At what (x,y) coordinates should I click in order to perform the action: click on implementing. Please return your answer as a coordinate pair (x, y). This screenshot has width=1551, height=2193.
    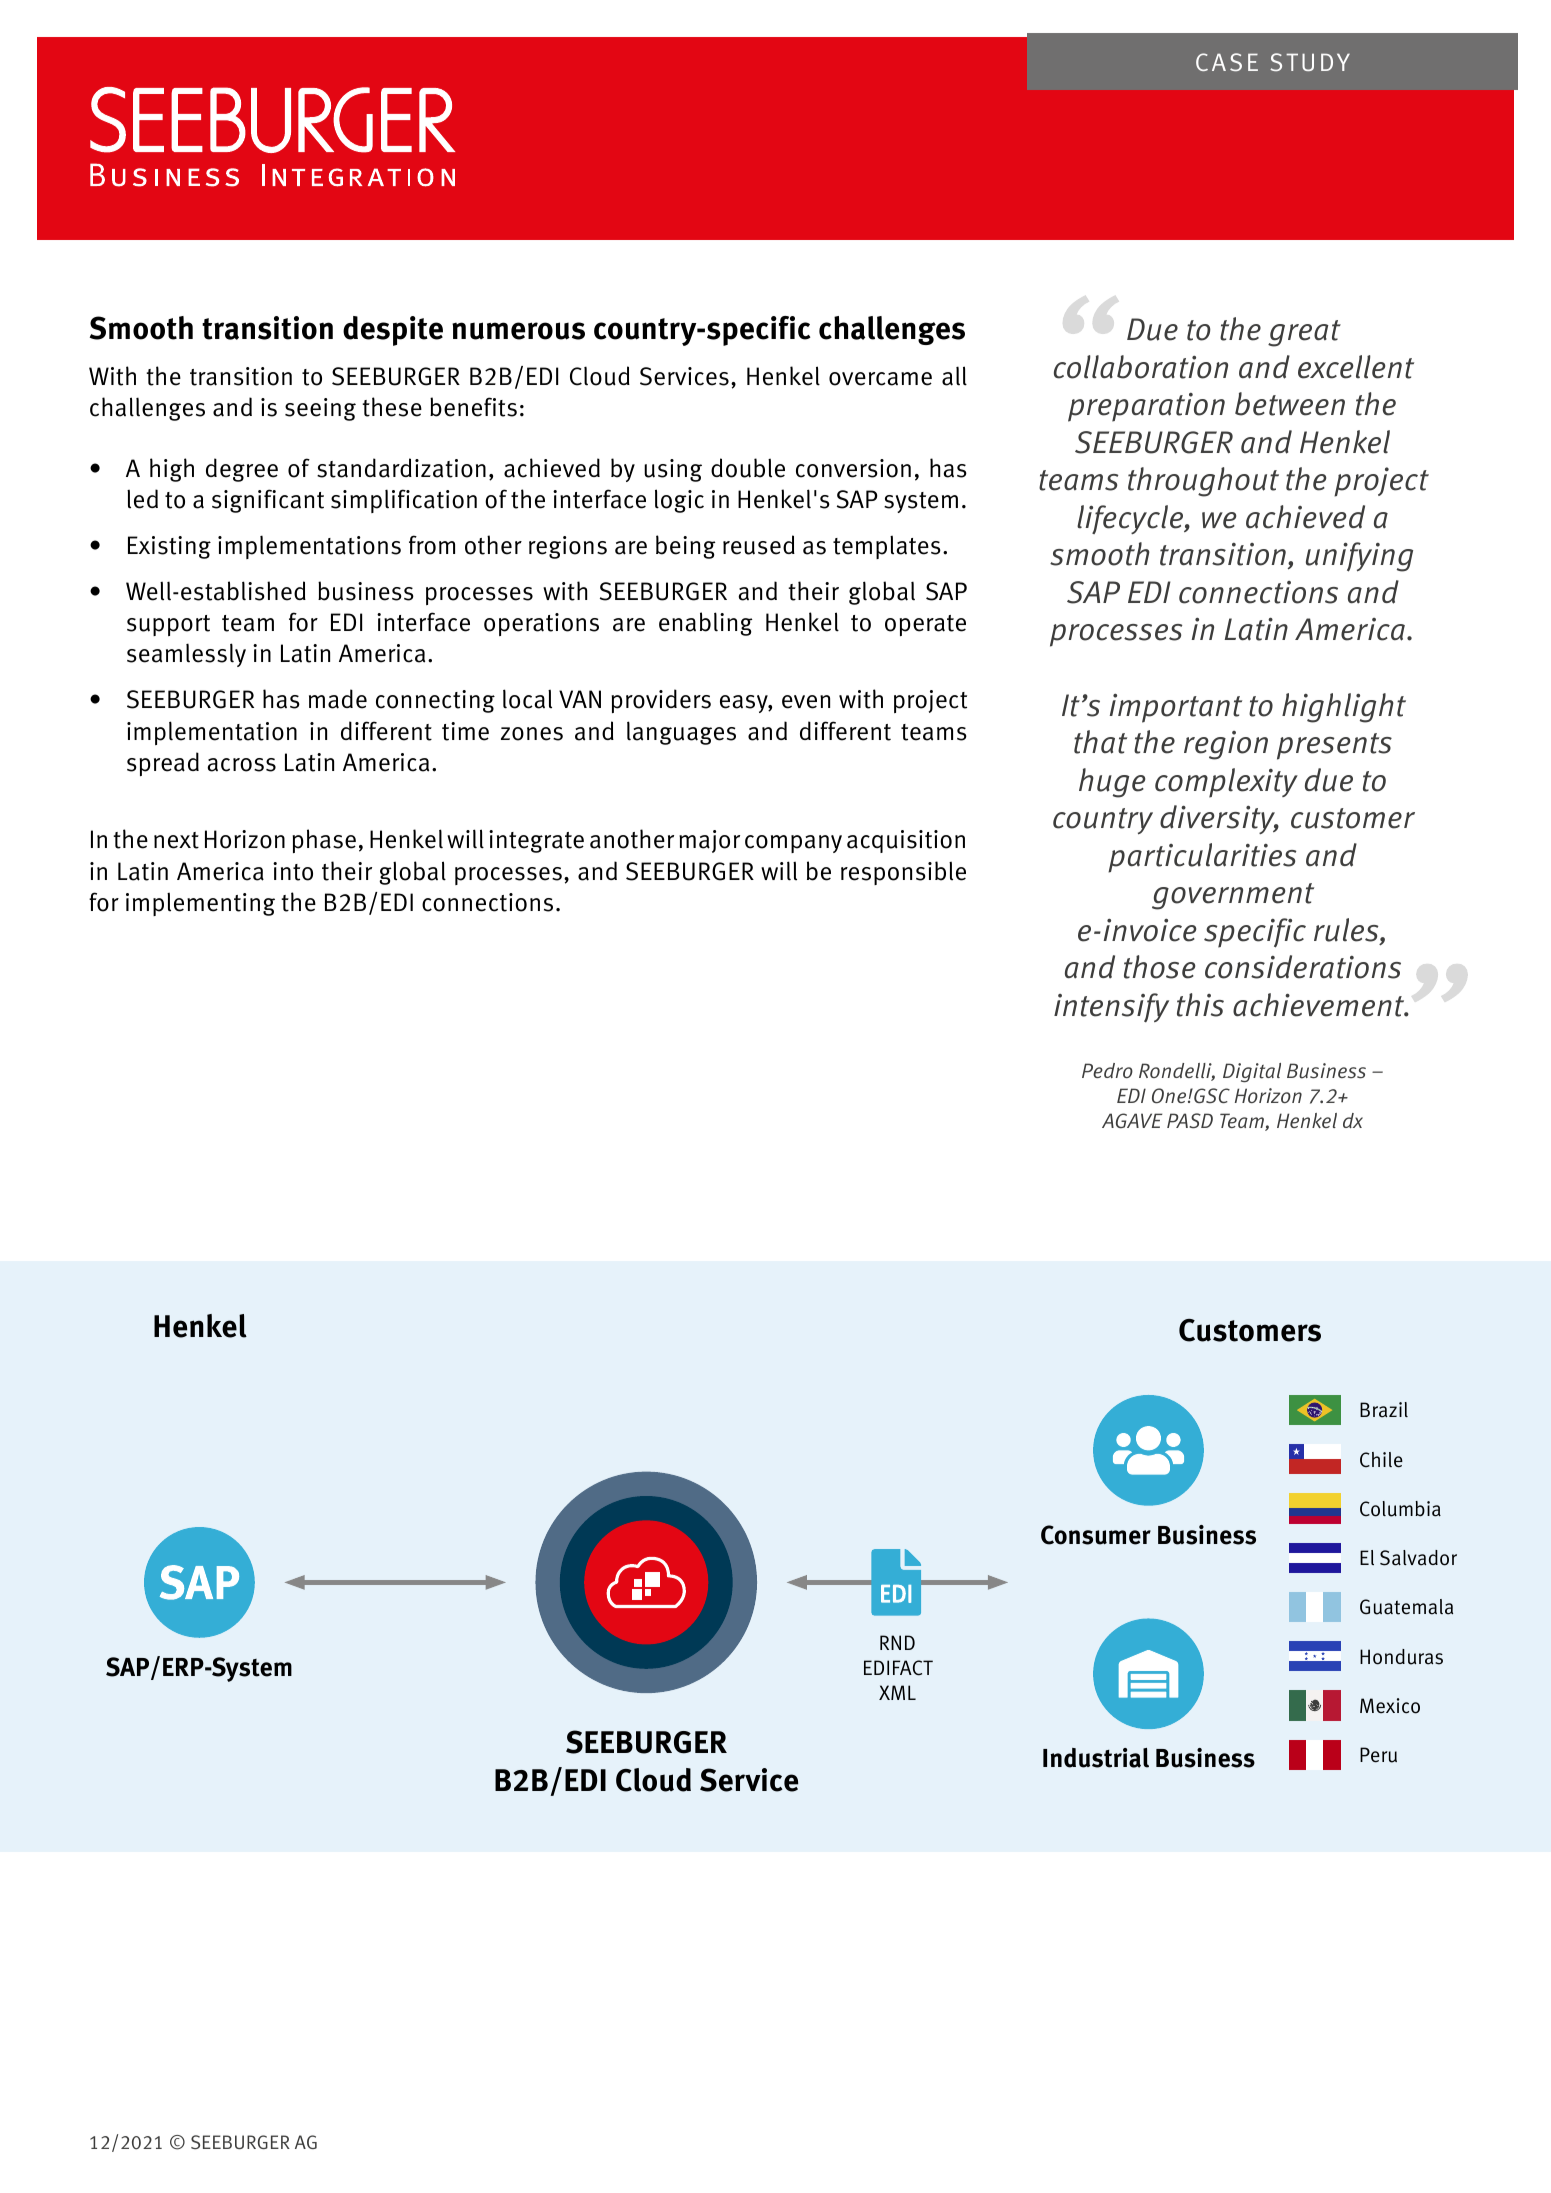
    Looking at the image, I should click on (200, 904).
